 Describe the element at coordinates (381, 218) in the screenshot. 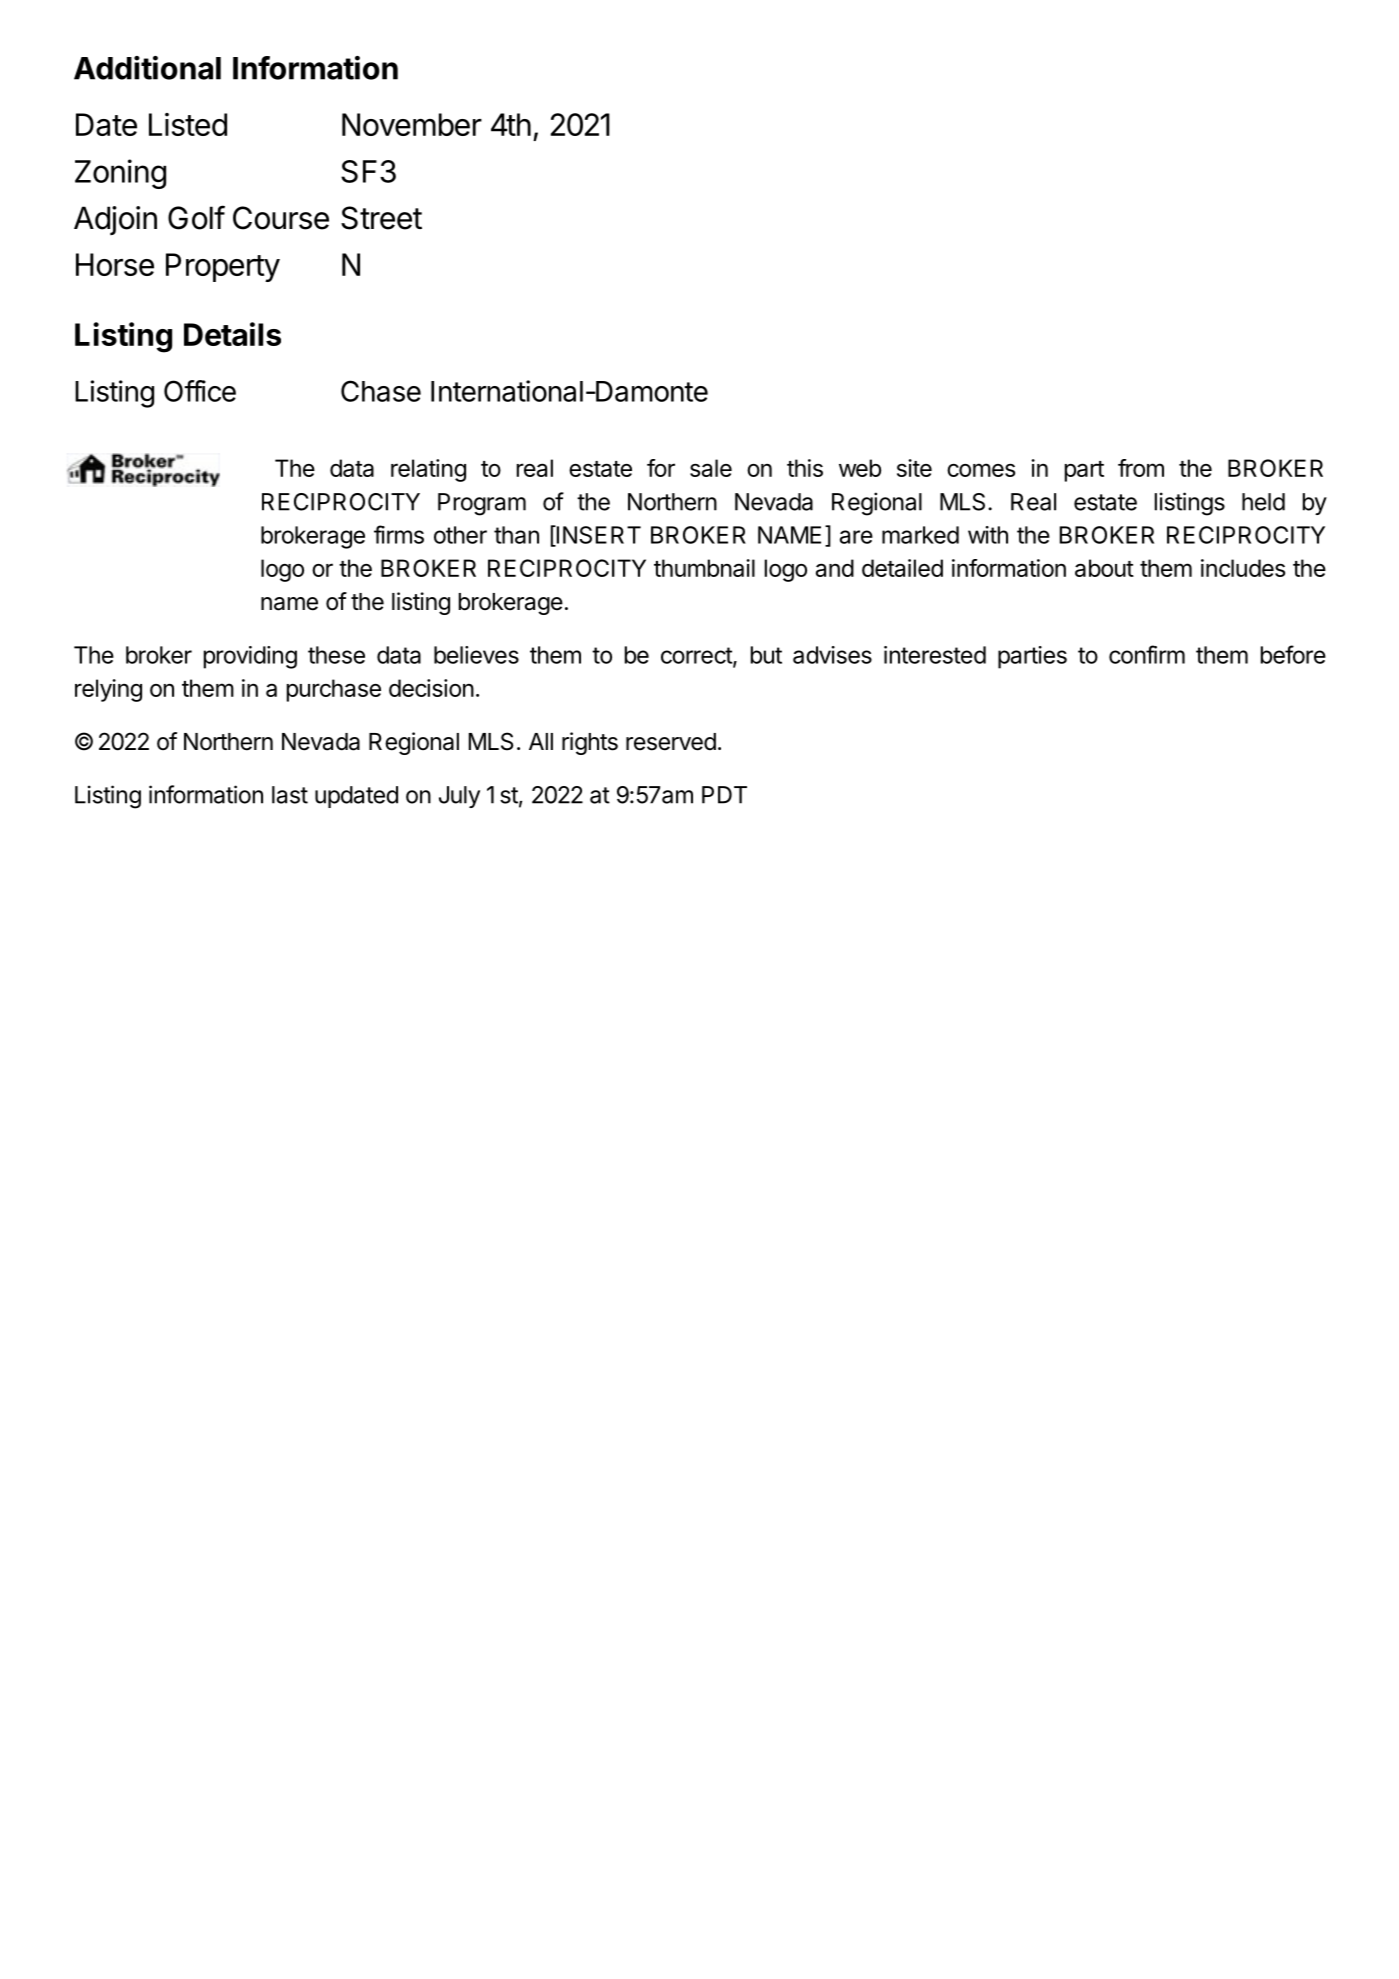

I see `Street` at that location.
